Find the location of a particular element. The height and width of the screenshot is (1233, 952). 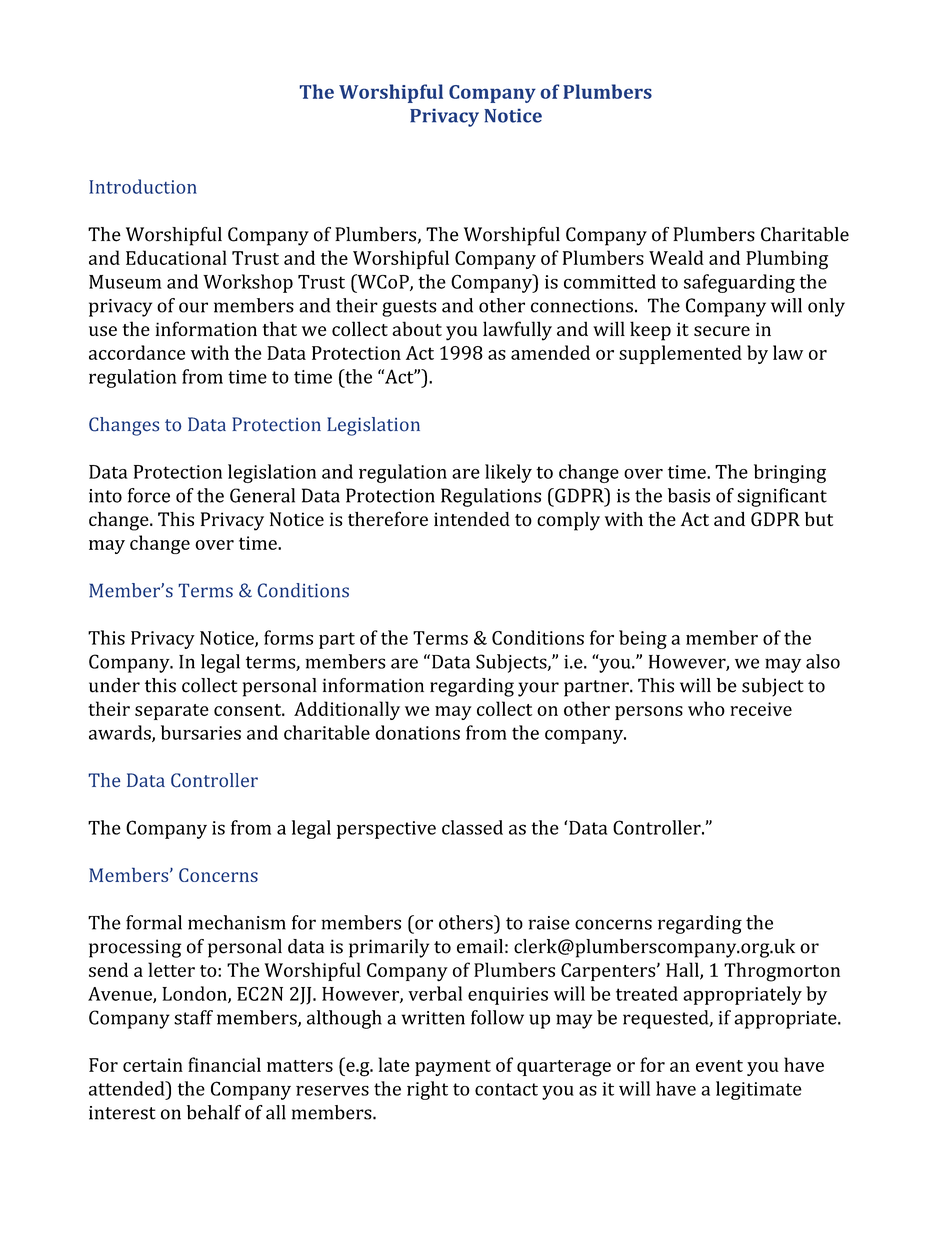

bursaries is located at coordinates (201, 732).
